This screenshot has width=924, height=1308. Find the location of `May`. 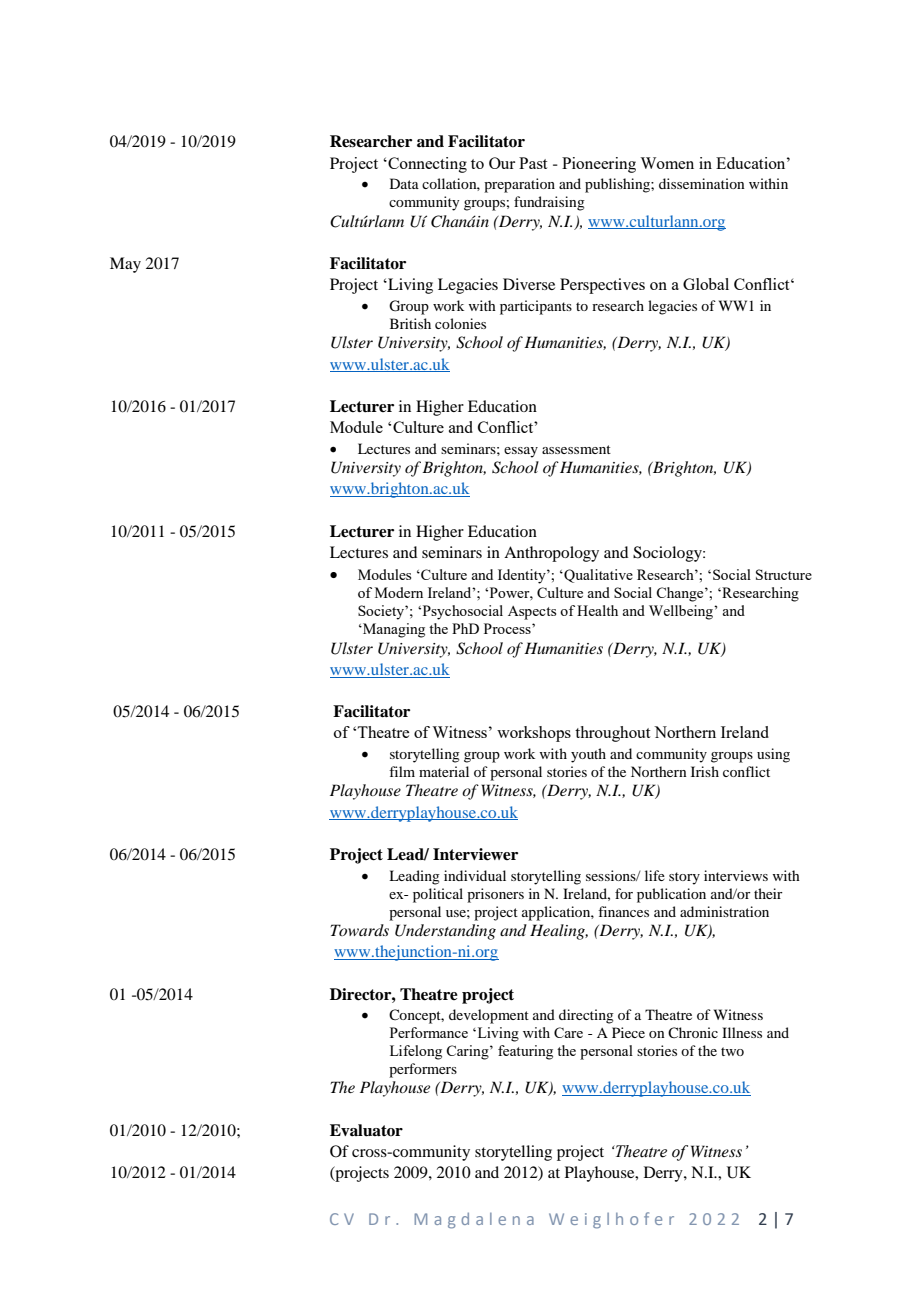

May is located at coordinates (125, 265).
